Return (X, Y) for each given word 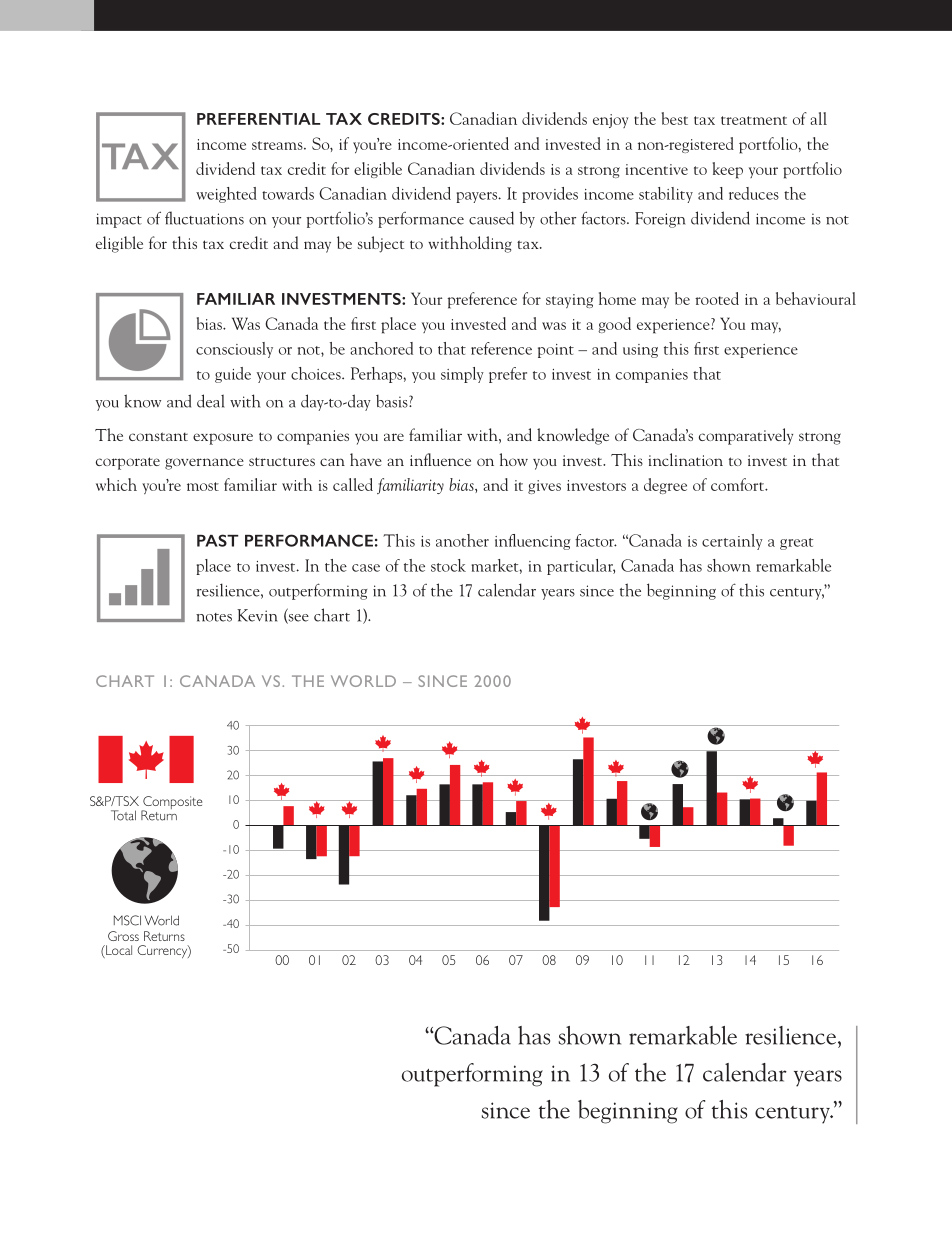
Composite (171, 804)
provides (550, 195)
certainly (732, 542)
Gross (123, 936)
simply (462, 375)
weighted (226, 195)
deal (211, 401)
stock (448, 565)
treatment (754, 120)
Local (118, 951)
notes (214, 617)
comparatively (746, 436)
